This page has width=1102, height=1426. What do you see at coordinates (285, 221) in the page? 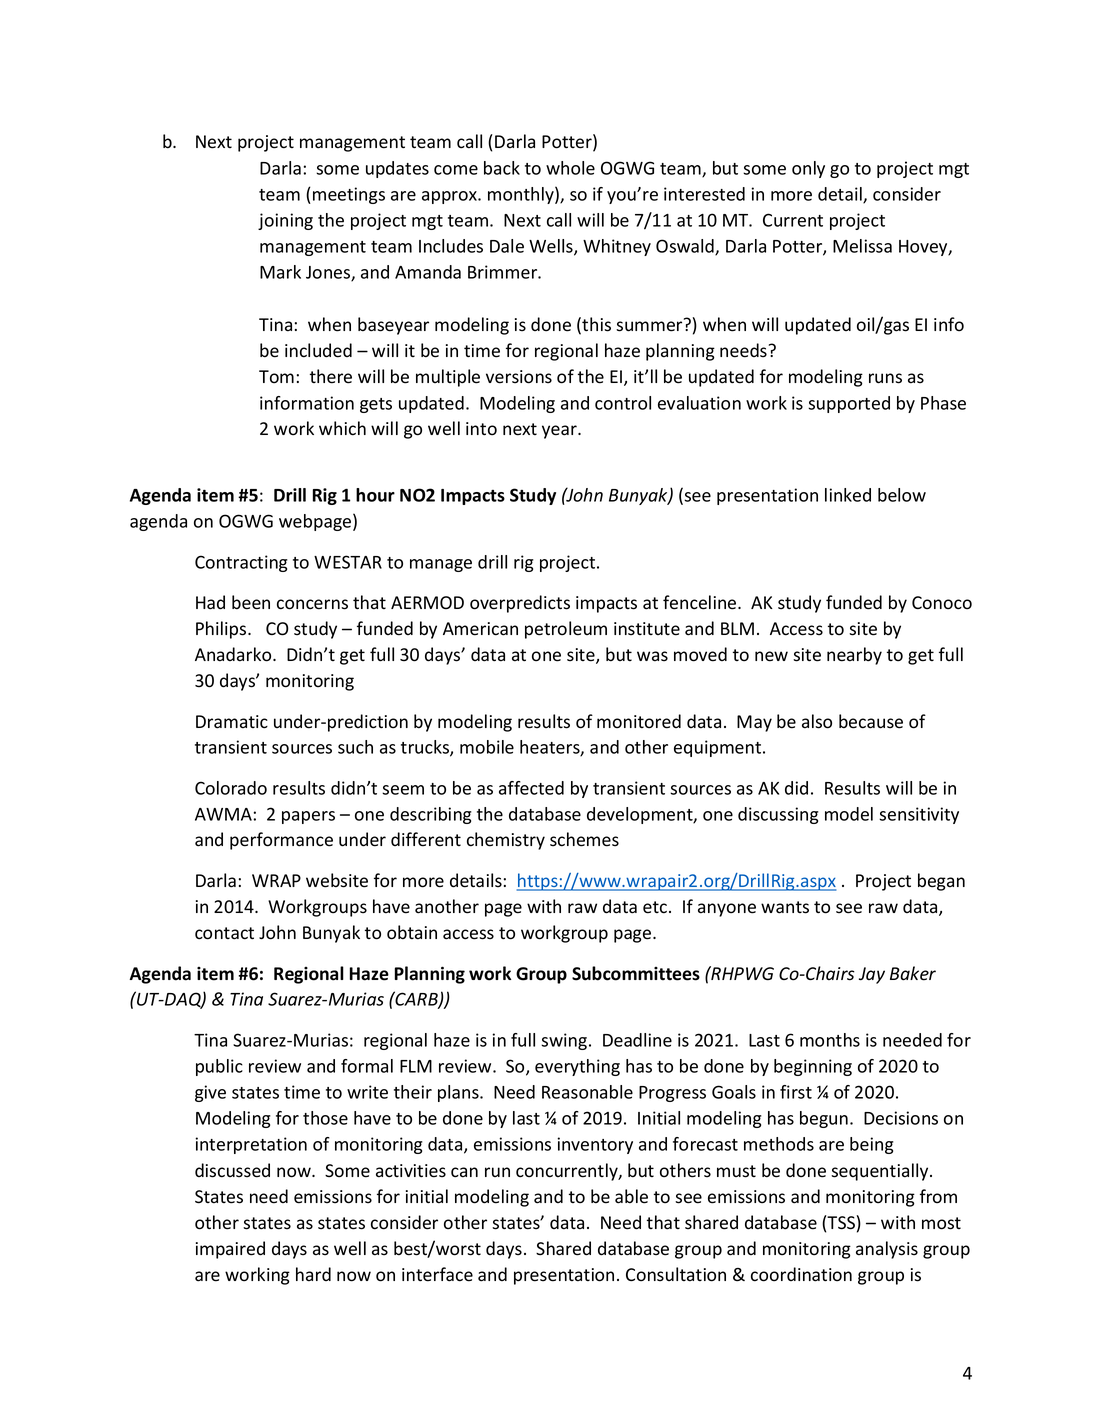
I see `joining` at bounding box center [285, 221].
